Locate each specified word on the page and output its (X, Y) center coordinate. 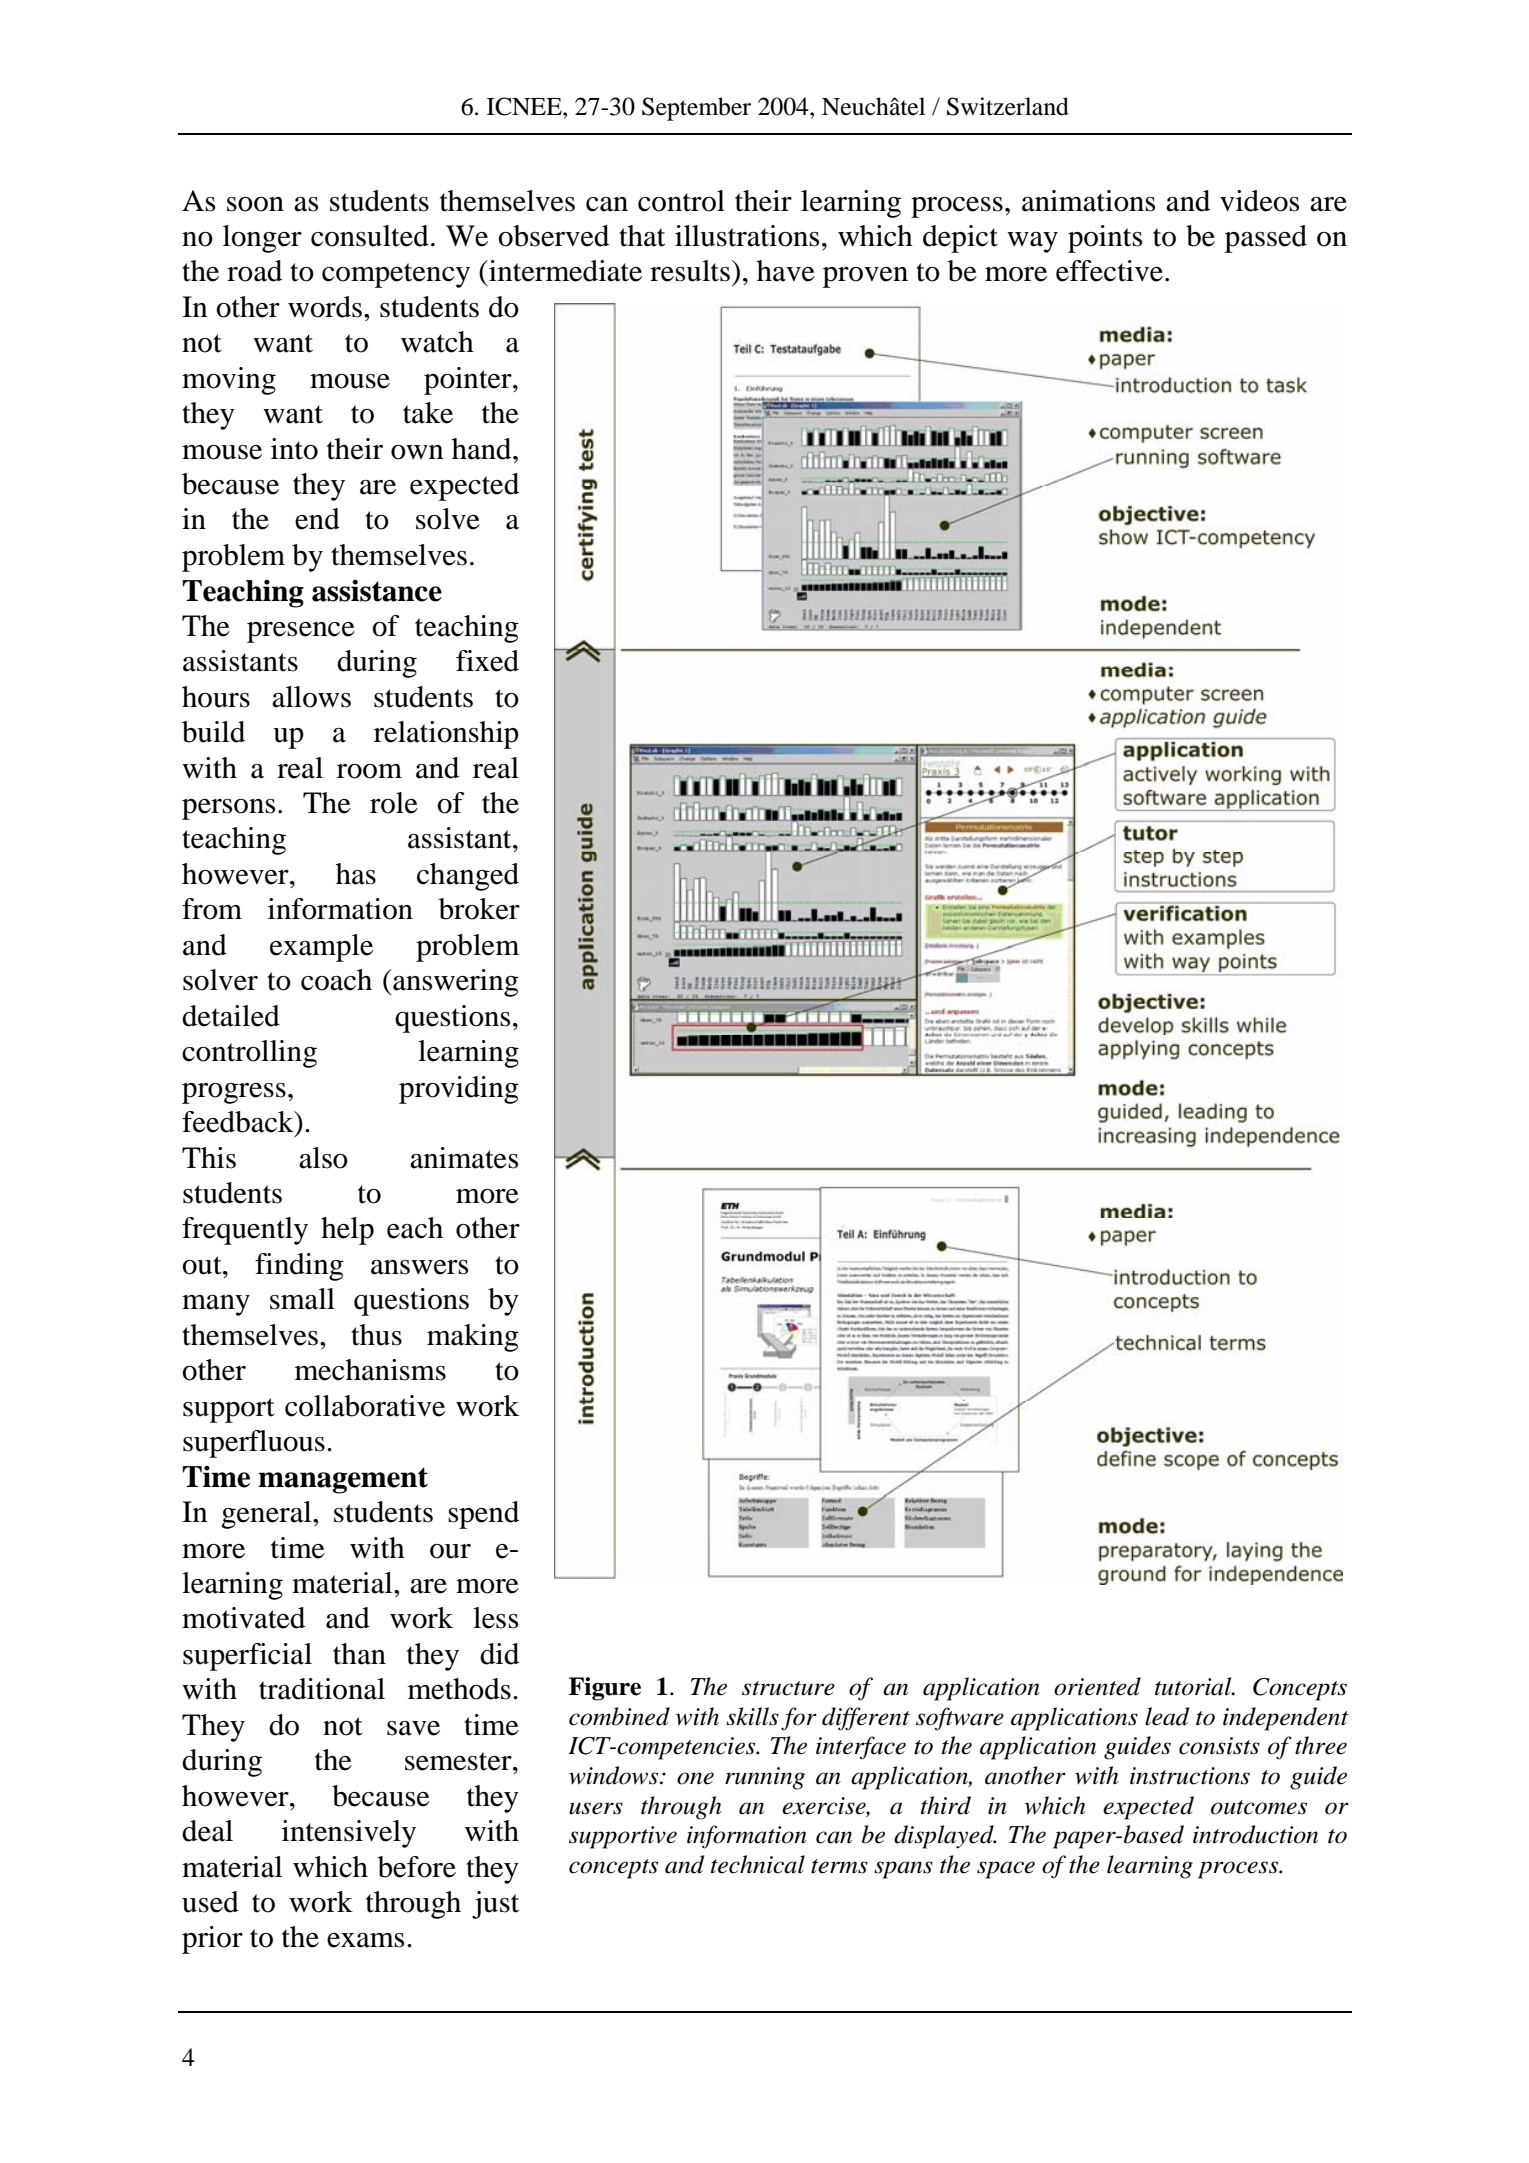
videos (1259, 201)
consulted (370, 236)
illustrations (747, 236)
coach (336, 980)
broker (479, 909)
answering (455, 983)
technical (758, 1864)
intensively (349, 1834)
